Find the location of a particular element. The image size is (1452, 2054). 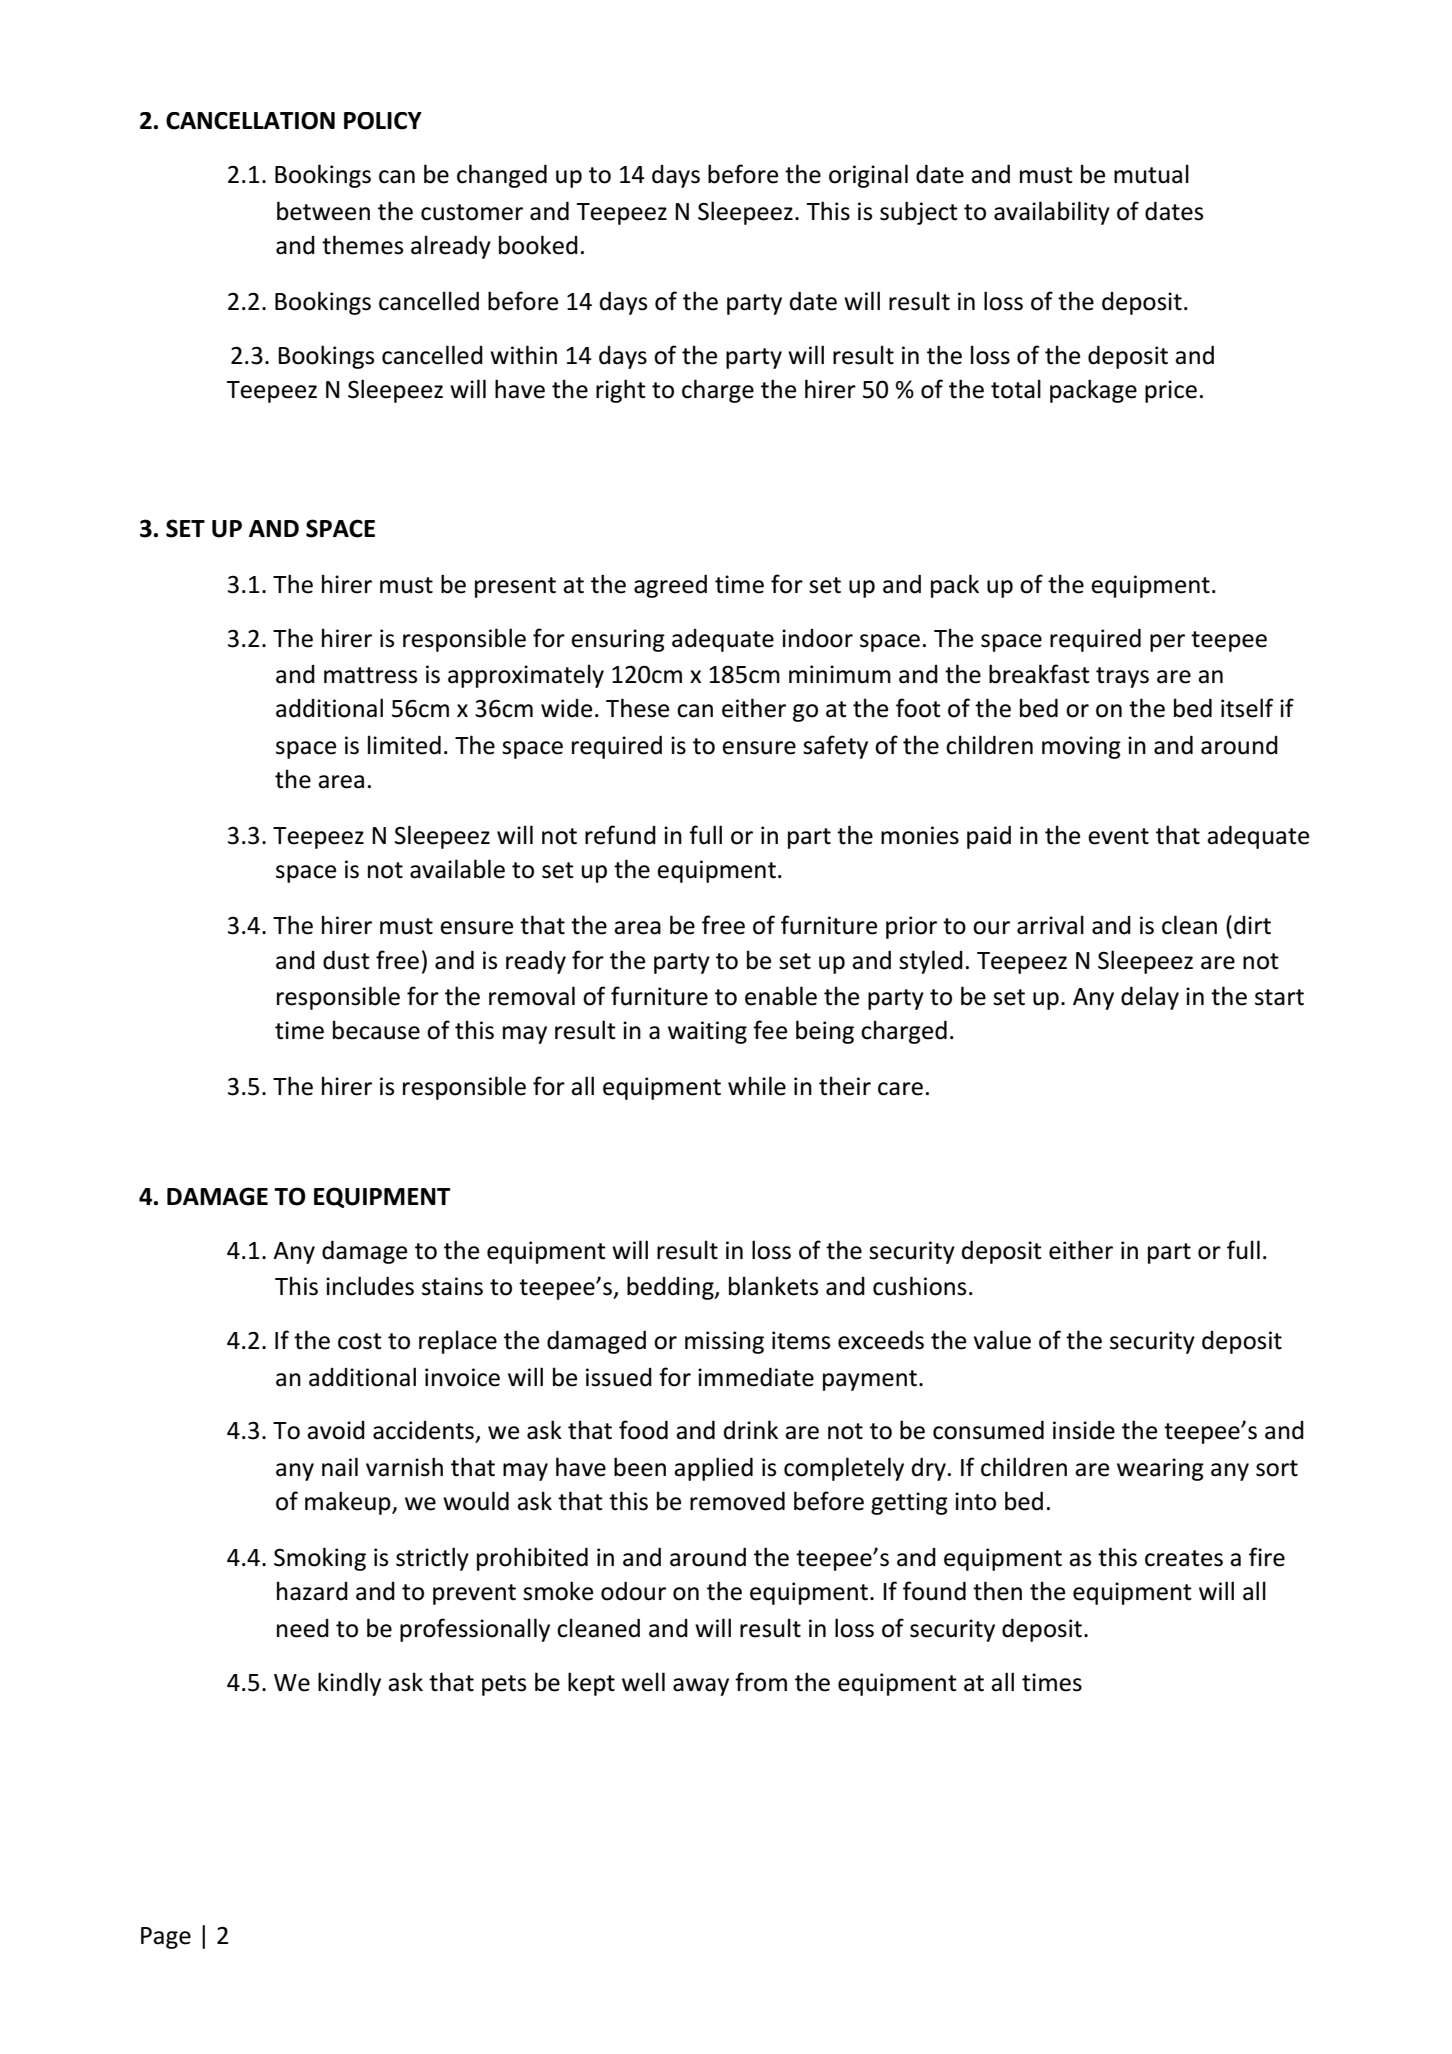

between is located at coordinates (323, 211).
